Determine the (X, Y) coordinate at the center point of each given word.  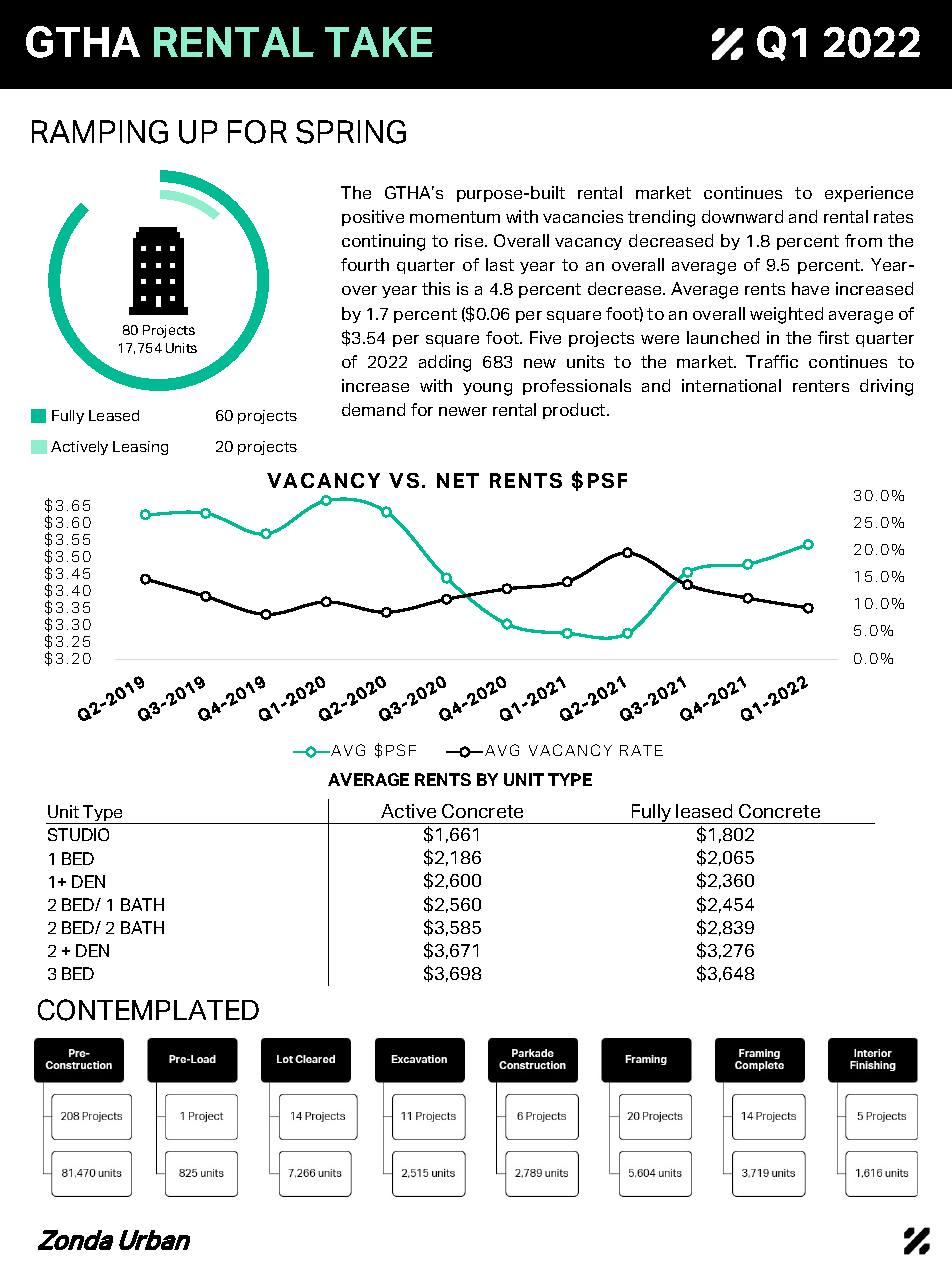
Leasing (140, 448)
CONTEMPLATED (148, 1010)
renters (821, 386)
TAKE (379, 42)
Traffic (772, 361)
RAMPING (100, 132)
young (487, 389)
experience (869, 194)
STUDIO (78, 834)
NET (458, 480)
